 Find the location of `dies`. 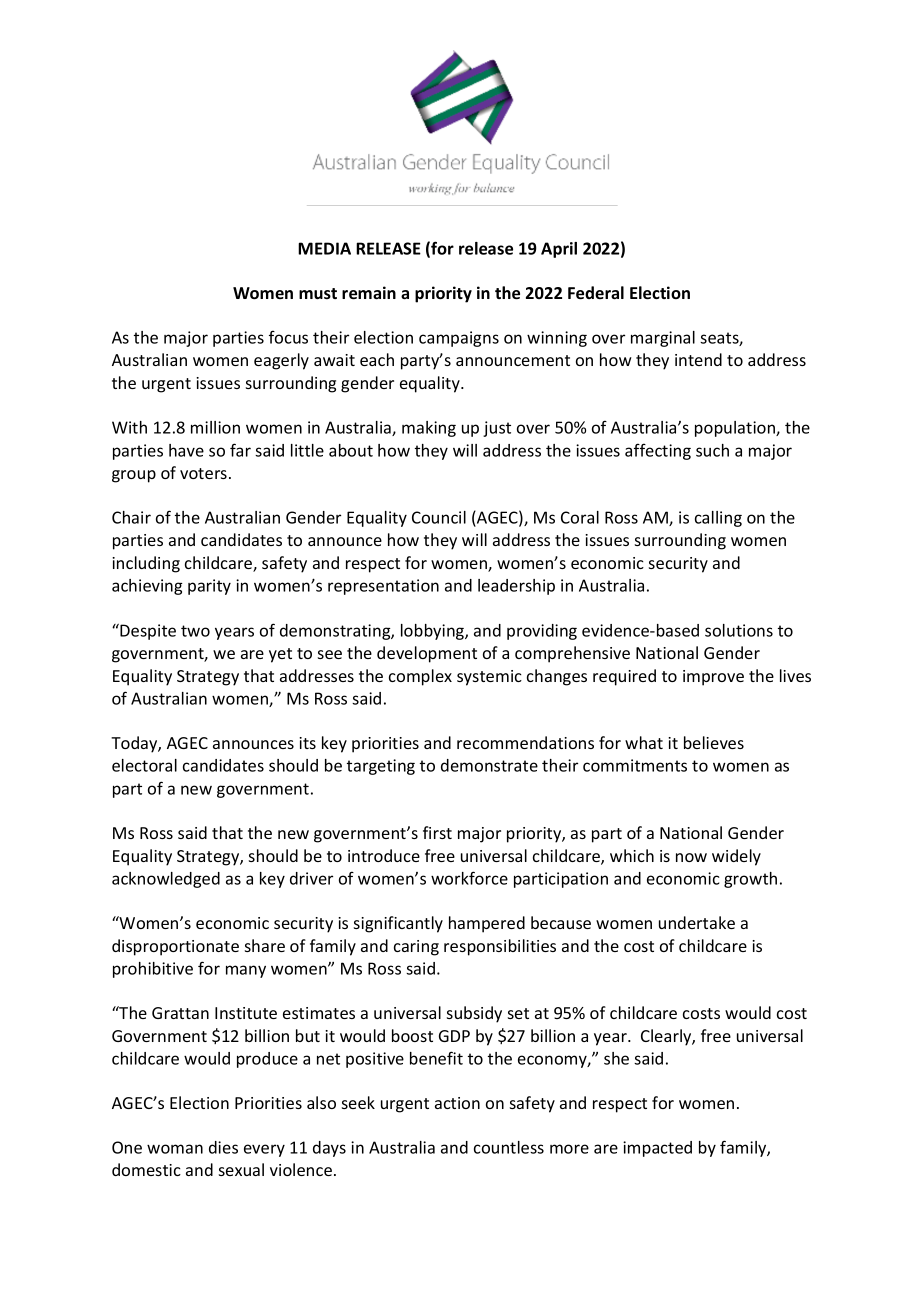

dies is located at coordinates (223, 1147).
